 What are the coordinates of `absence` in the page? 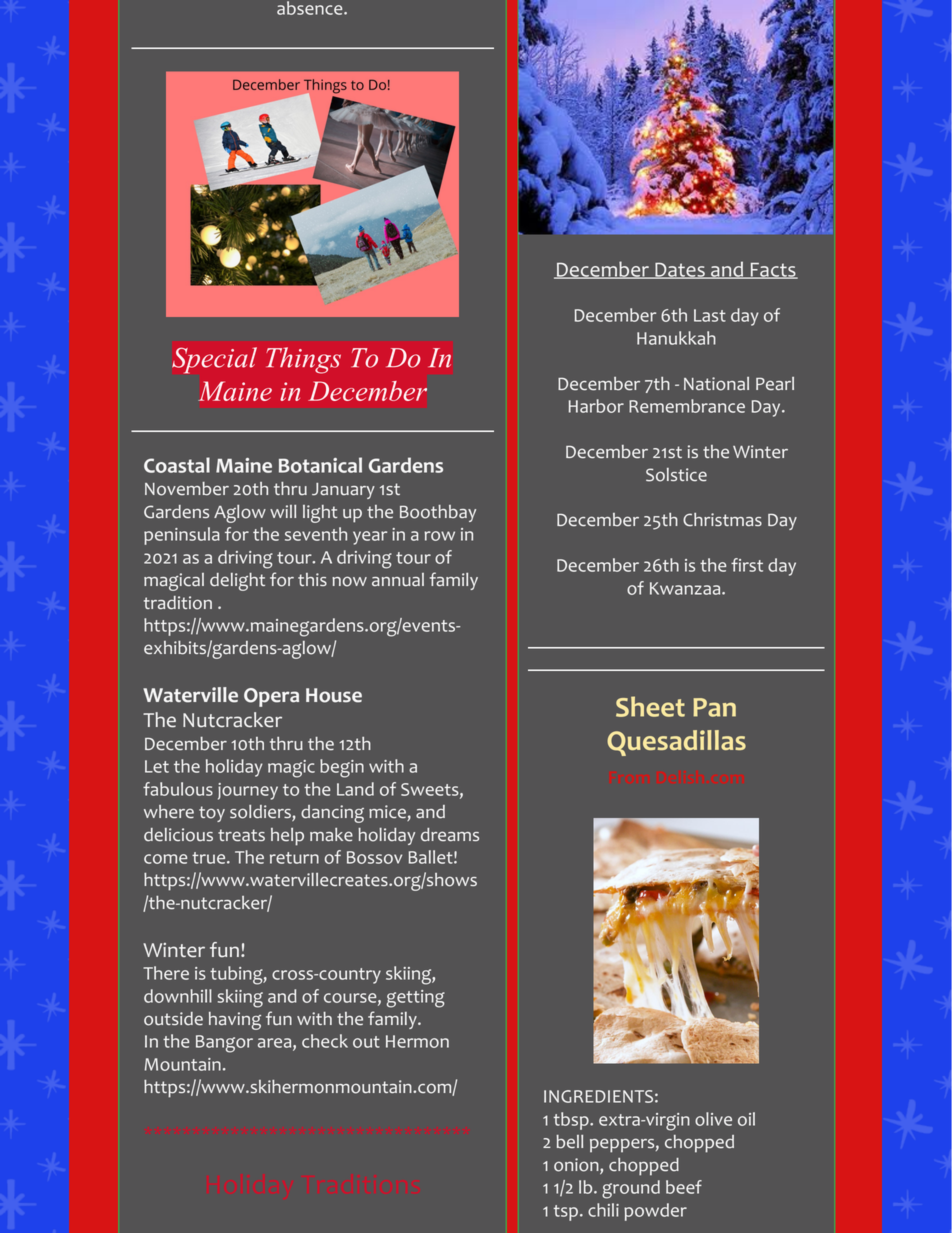 It's located at (311, 8).
